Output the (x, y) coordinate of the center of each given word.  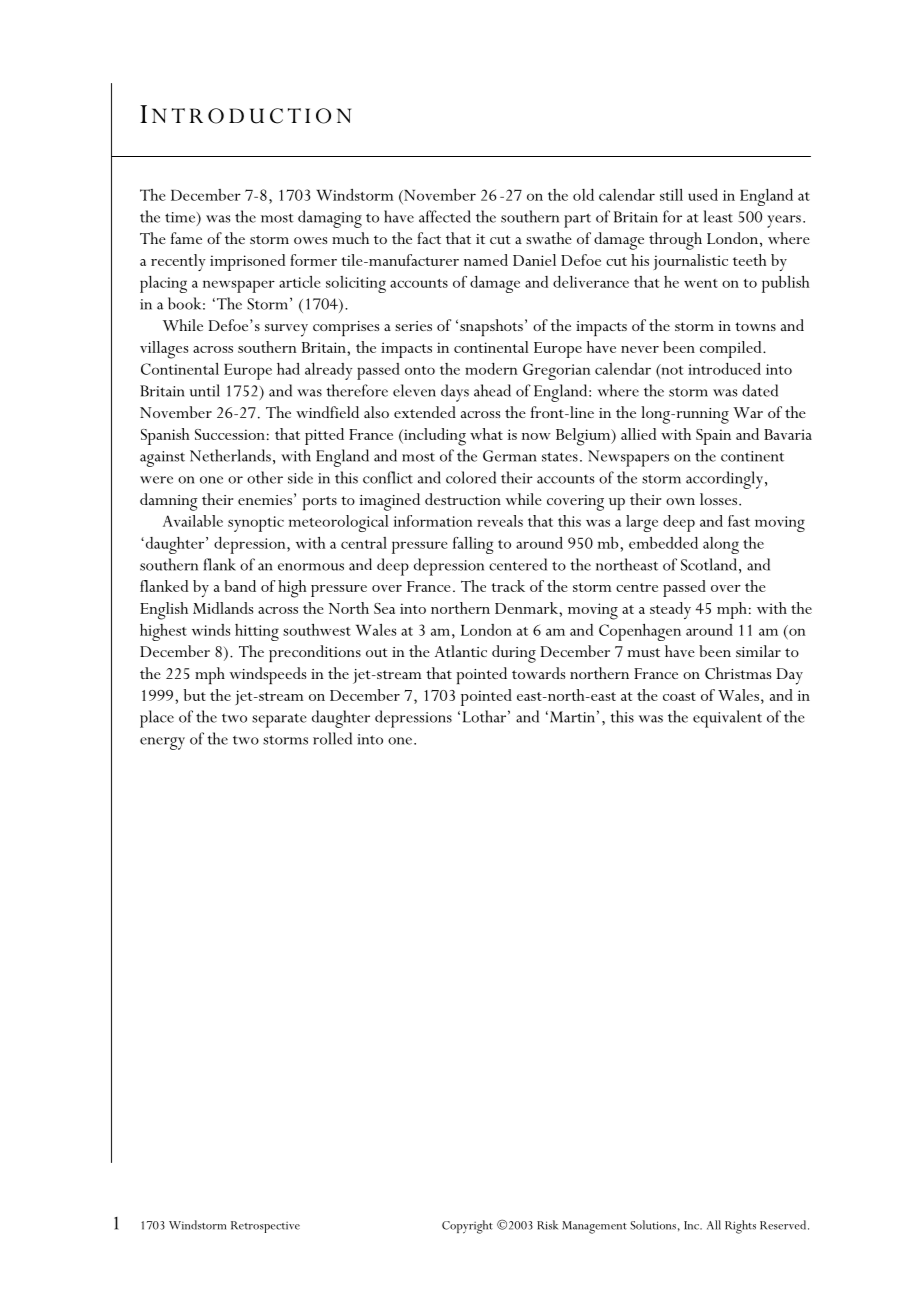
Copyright (467, 1227)
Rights (740, 1227)
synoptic (256, 524)
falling (473, 545)
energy (162, 743)
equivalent (727, 719)
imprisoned (247, 262)
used (703, 195)
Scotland (709, 564)
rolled (332, 738)
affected (445, 216)
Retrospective (265, 1227)
